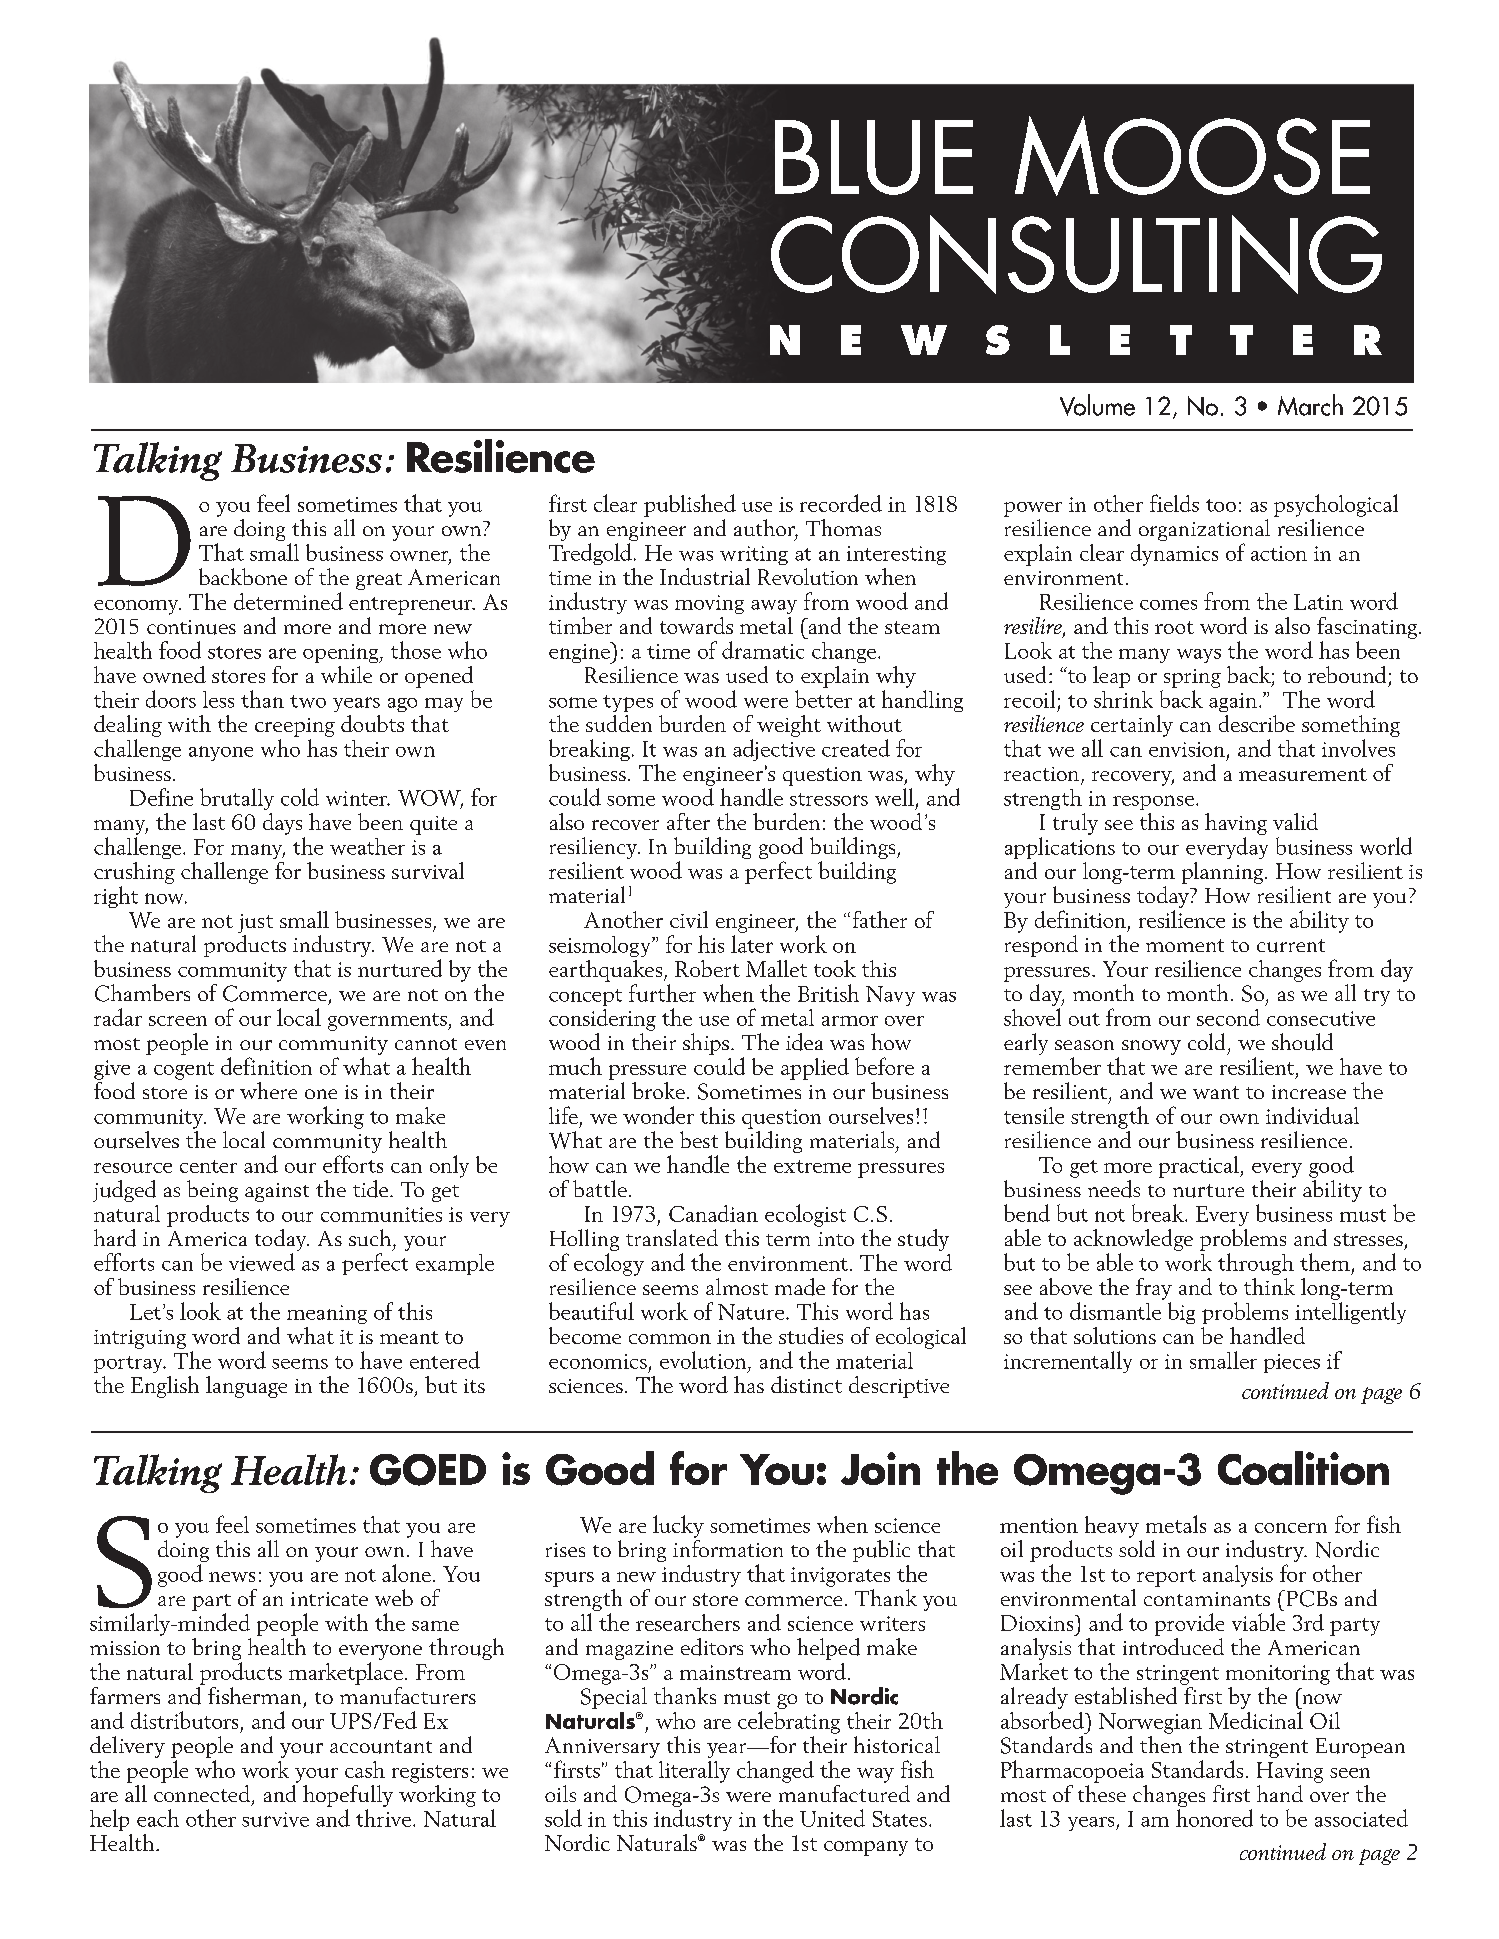 The width and height of the screenshot is (1499, 1939). What do you see at coordinates (776, 968) in the screenshot?
I see `Mallet` at bounding box center [776, 968].
